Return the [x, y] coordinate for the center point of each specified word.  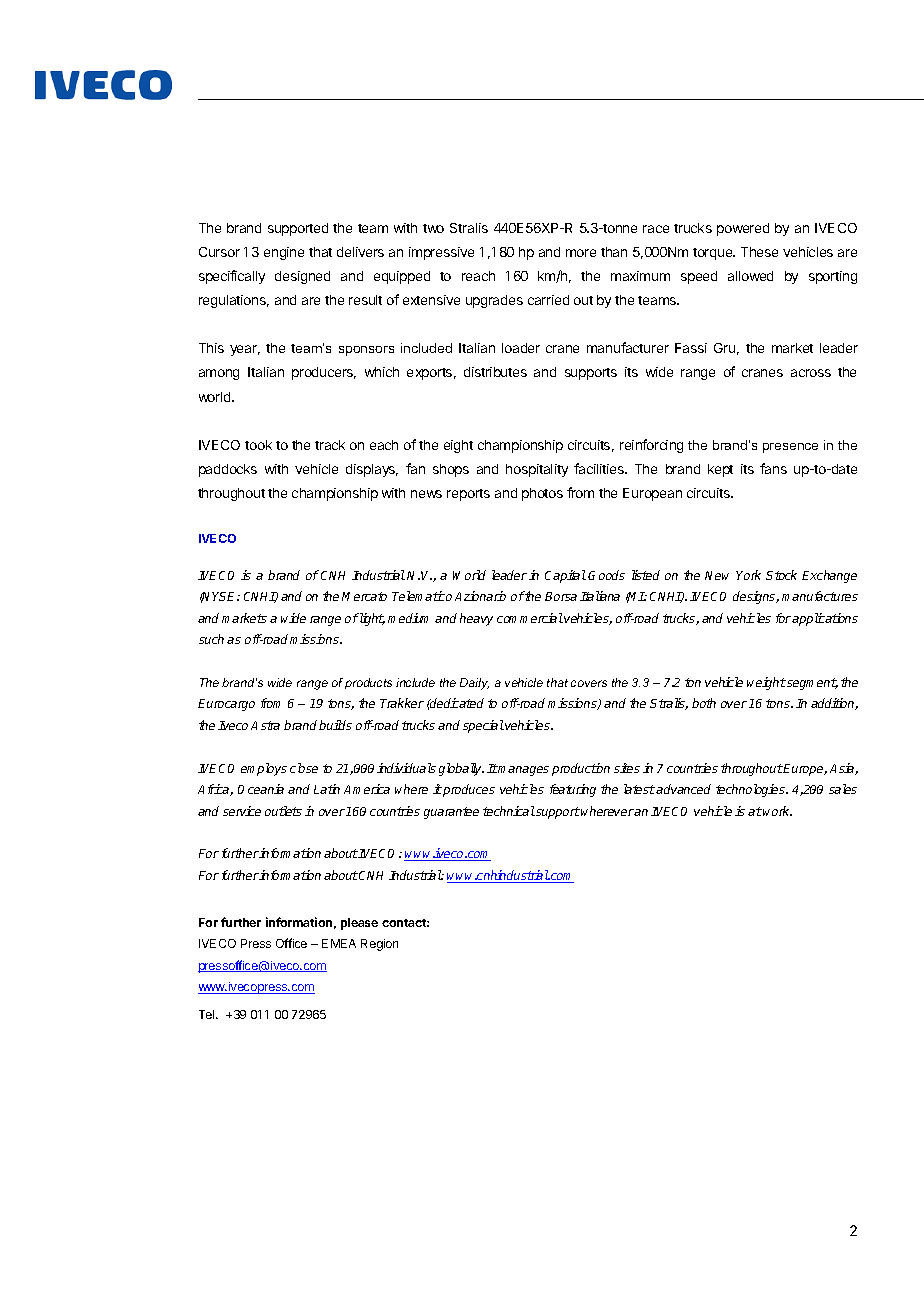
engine [284, 253]
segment [811, 684]
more [581, 253]
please [359, 924]
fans [773, 468]
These [759, 252]
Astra [265, 725]
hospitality [537, 470]
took [258, 445]
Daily [474, 684]
